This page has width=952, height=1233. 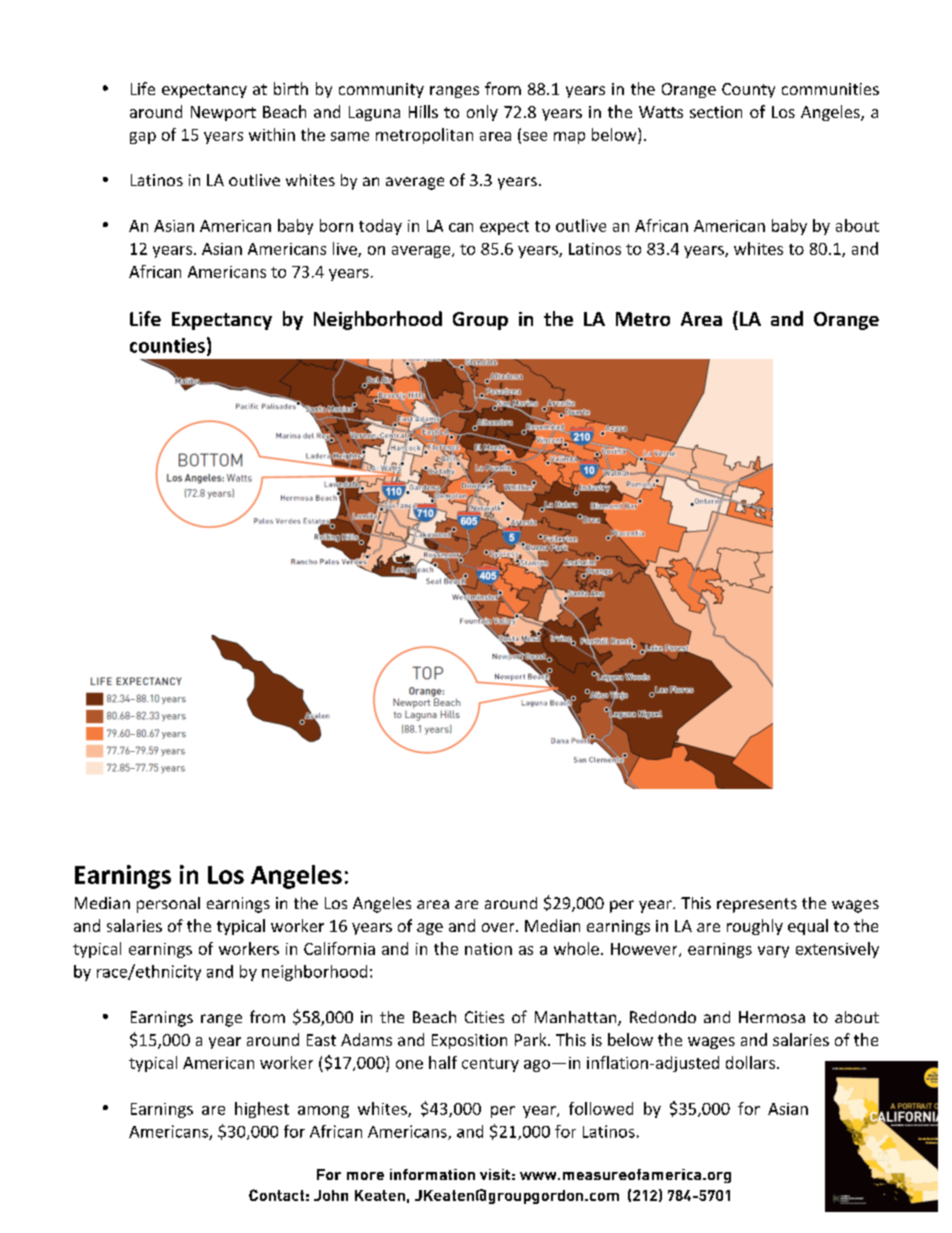 What do you see at coordinates (168, 905) in the page?
I see `personal` at bounding box center [168, 905].
